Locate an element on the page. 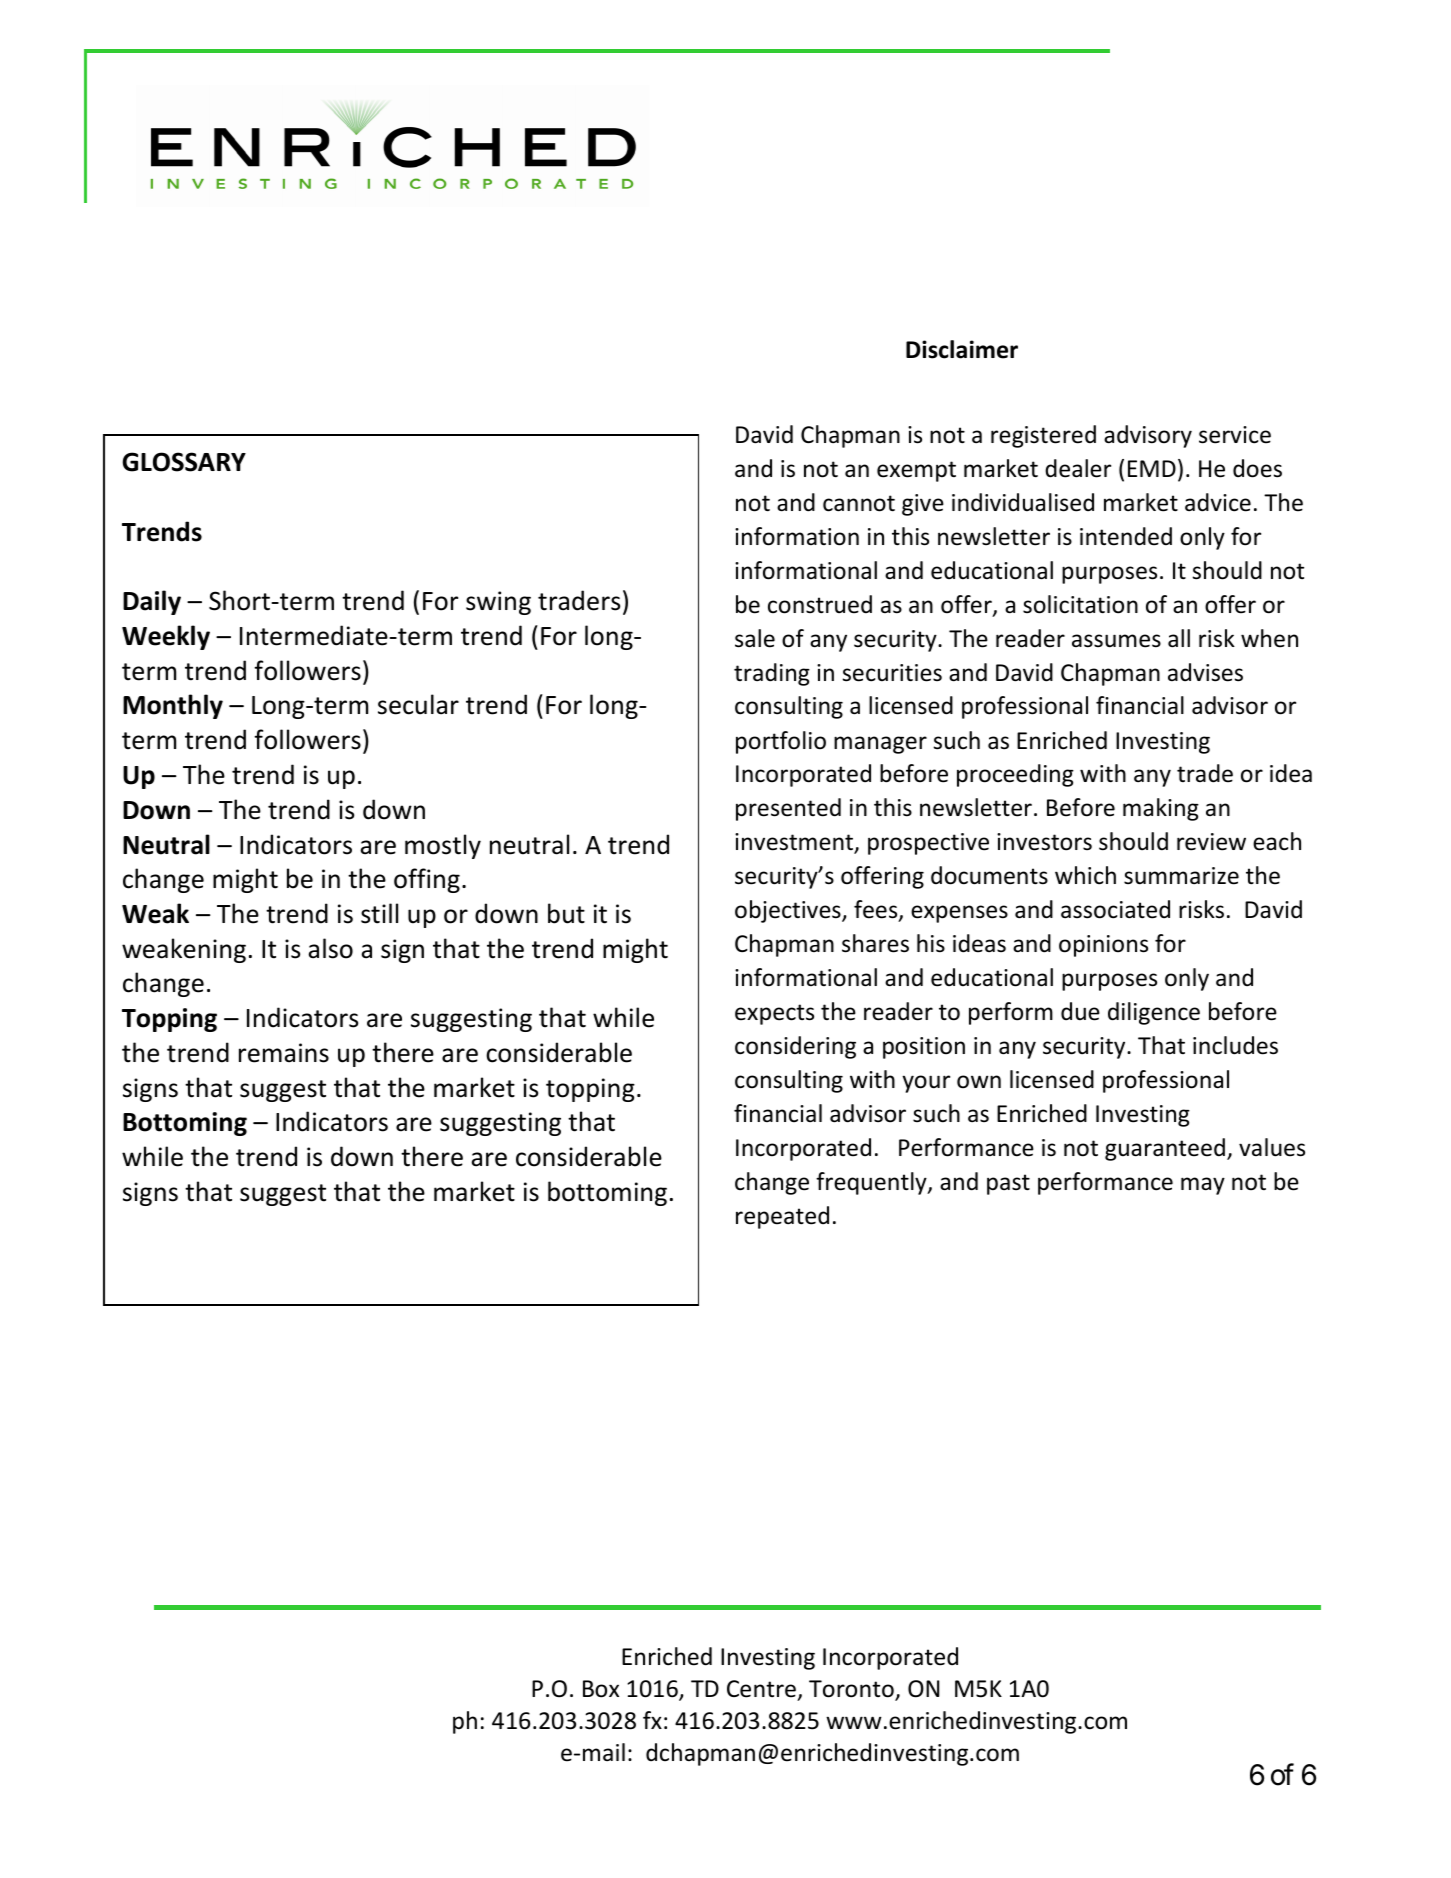 The image size is (1451, 1878). repeated is located at coordinates (782, 1217).
